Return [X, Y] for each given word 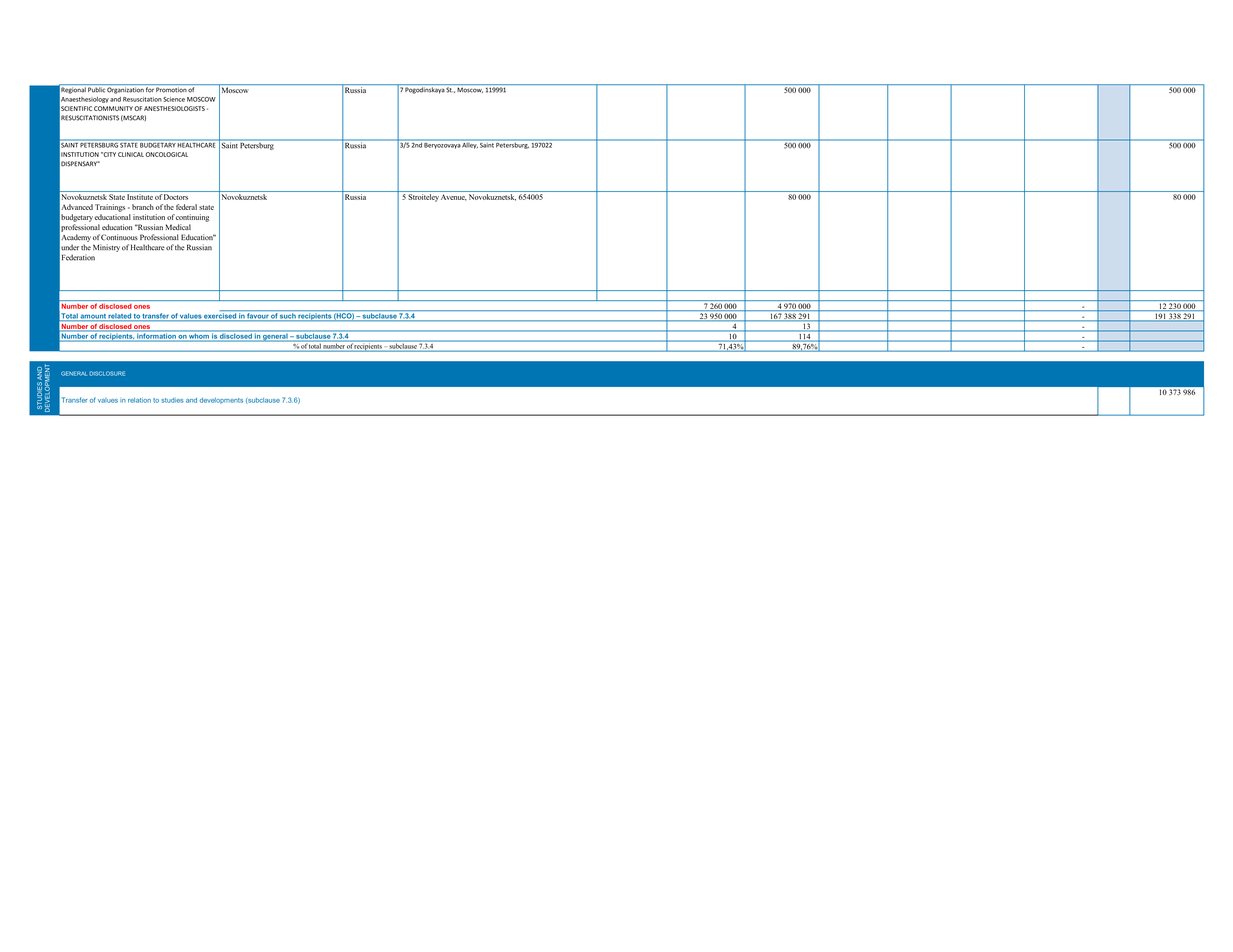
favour [257, 317]
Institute [140, 197]
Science [174, 99]
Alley [470, 144]
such [288, 317]
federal [186, 207]
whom [199, 336]
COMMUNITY [113, 108]
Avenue [454, 197]
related [120, 317]
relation [139, 400]
